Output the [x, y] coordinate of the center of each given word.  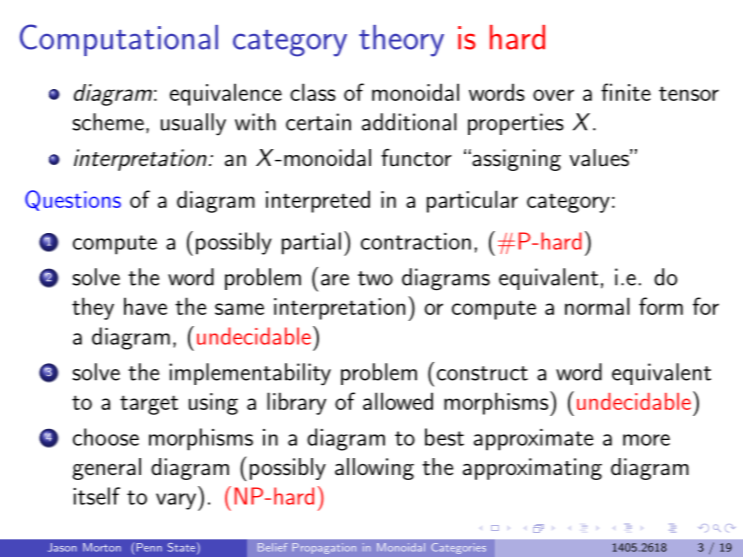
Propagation [324, 548]
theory [401, 41]
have [145, 306]
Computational [119, 40]
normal [597, 306]
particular [472, 201]
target [149, 405]
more [646, 440]
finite [626, 92]
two [375, 278]
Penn [149, 547]
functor [416, 158]
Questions [73, 200]
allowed [398, 401]
